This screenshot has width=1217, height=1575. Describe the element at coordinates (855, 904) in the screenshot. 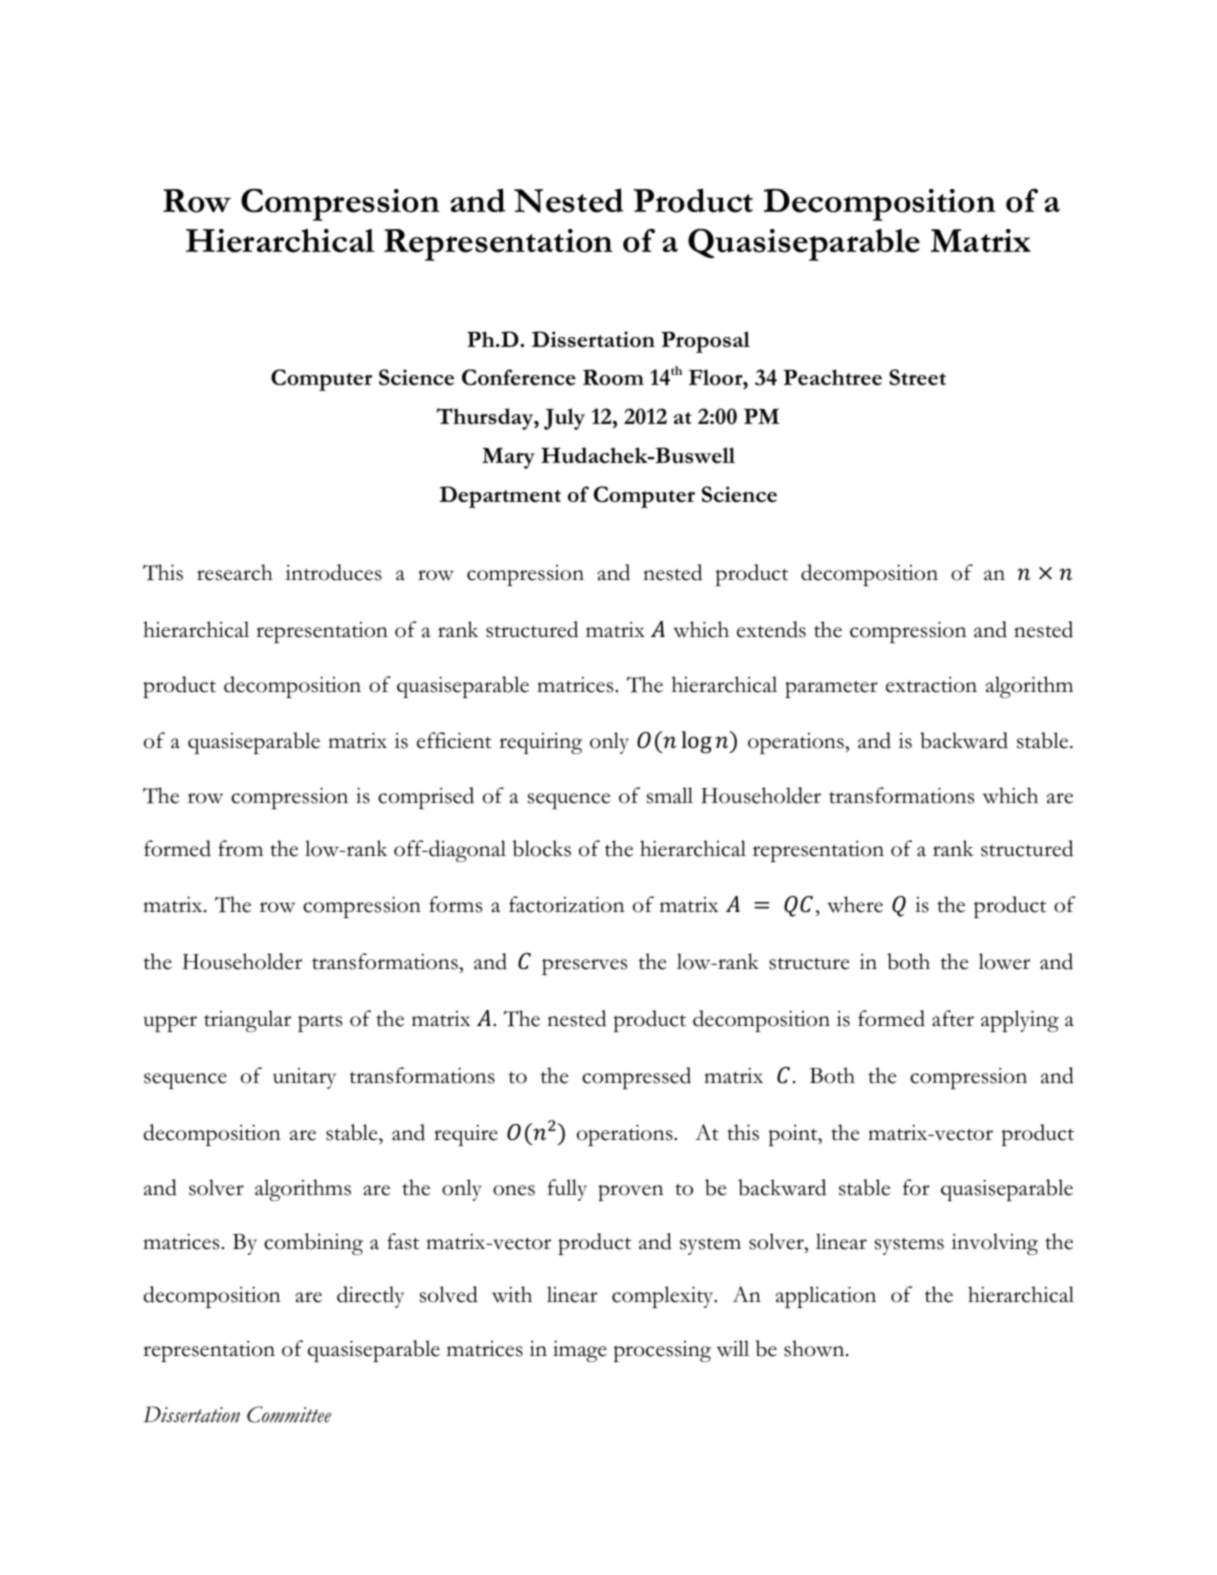

I see `where` at that location.
